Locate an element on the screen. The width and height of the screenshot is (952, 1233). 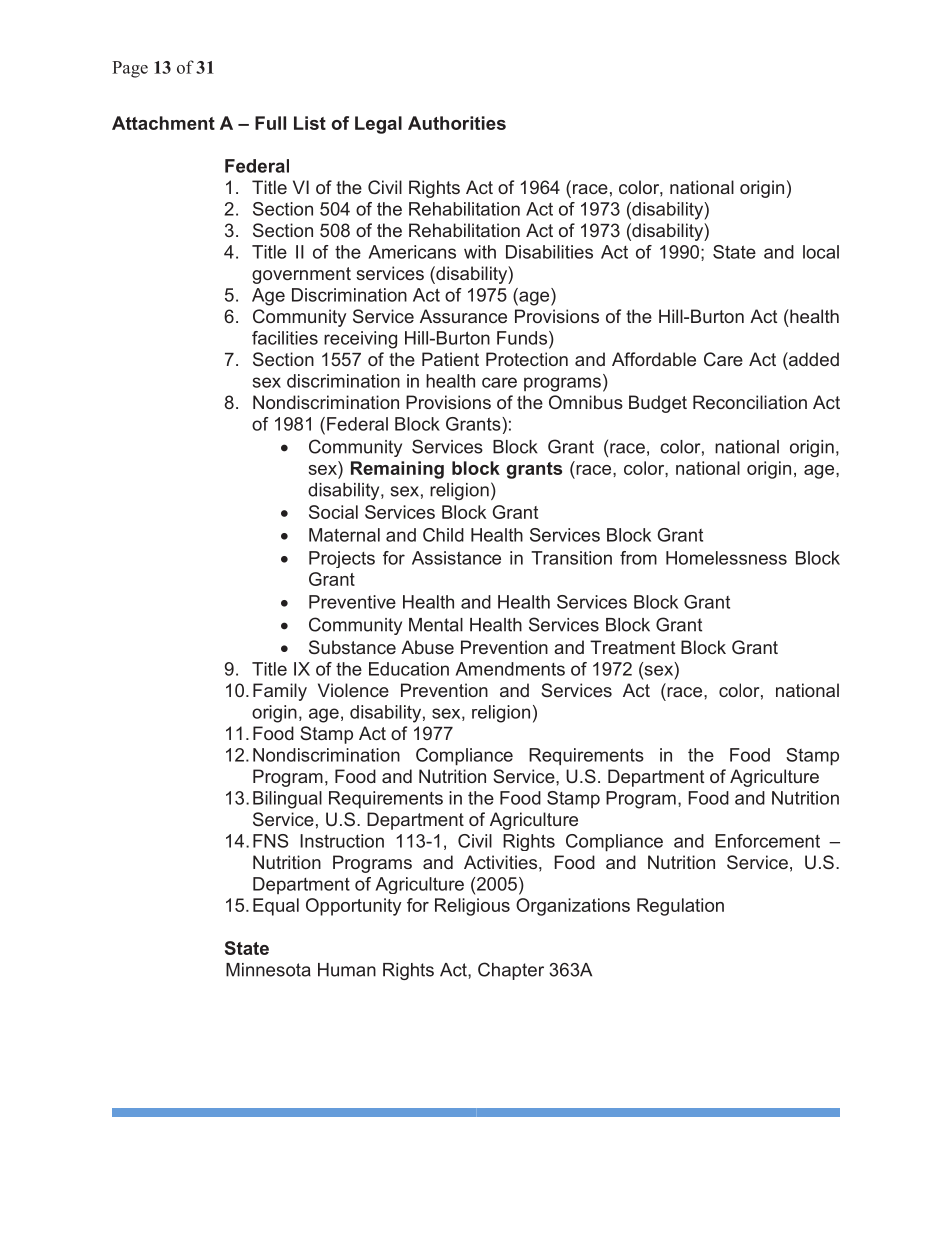
Attachment is located at coordinates (163, 123).
